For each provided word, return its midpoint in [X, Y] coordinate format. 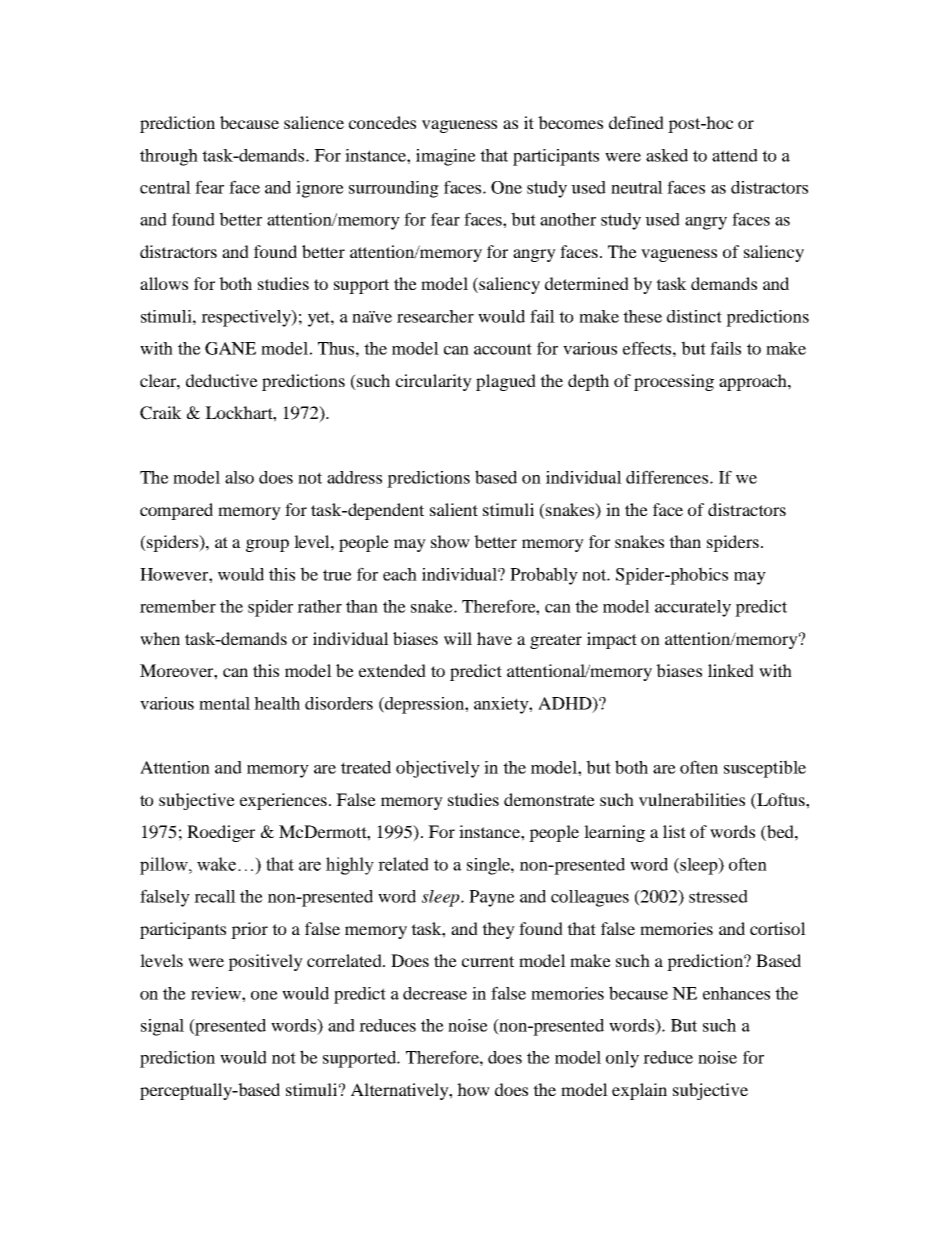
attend [735, 155]
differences [668, 477]
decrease [435, 993]
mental [224, 703]
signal [162, 1027]
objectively [438, 769]
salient [454, 509]
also [239, 477]
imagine [446, 157]
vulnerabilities [692, 799]
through [169, 157]
